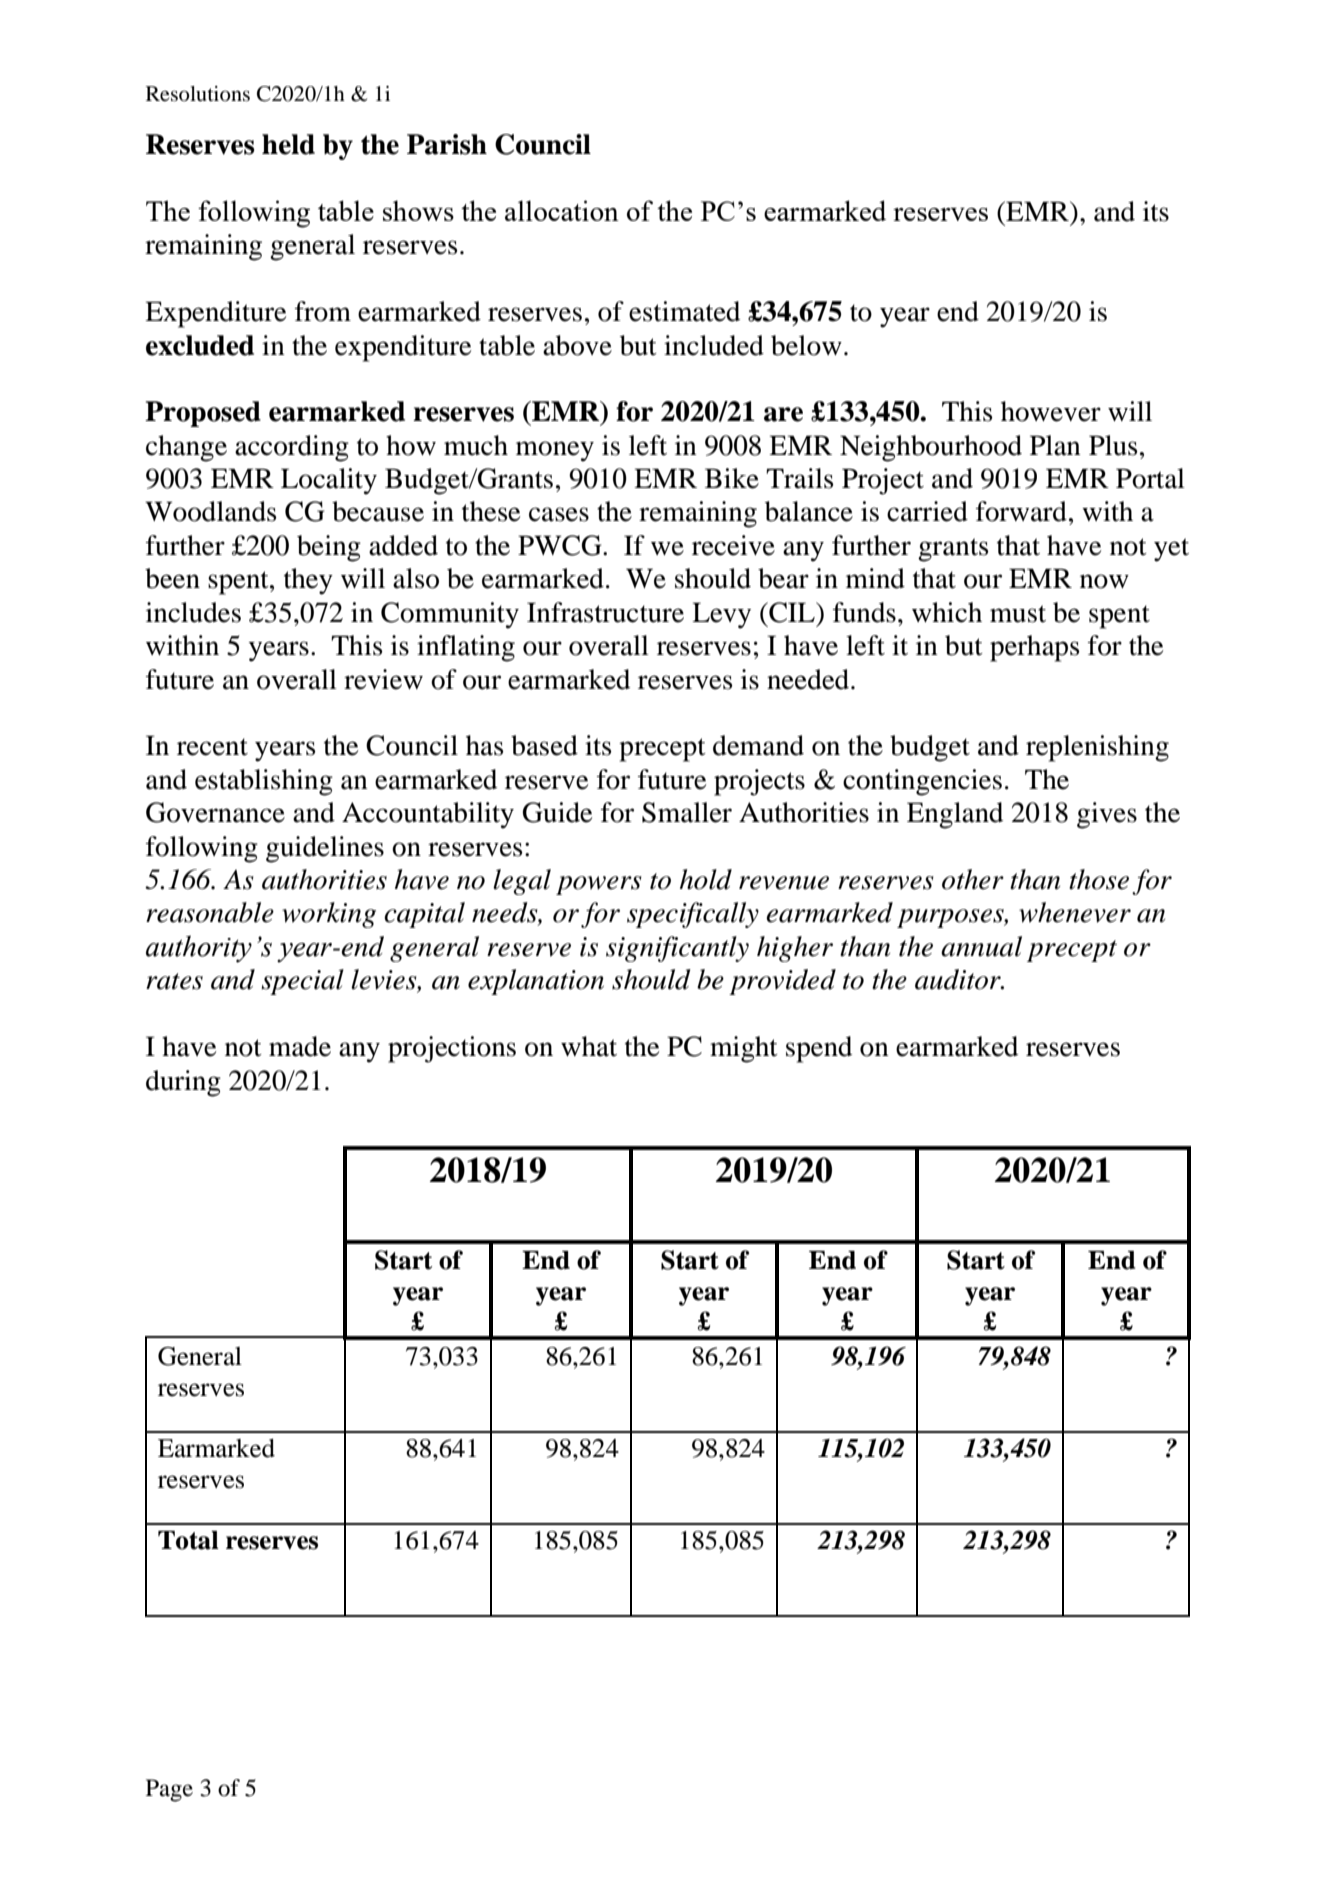  What do you see at coordinates (1075, 912) in the screenshot?
I see `whenever` at bounding box center [1075, 912].
